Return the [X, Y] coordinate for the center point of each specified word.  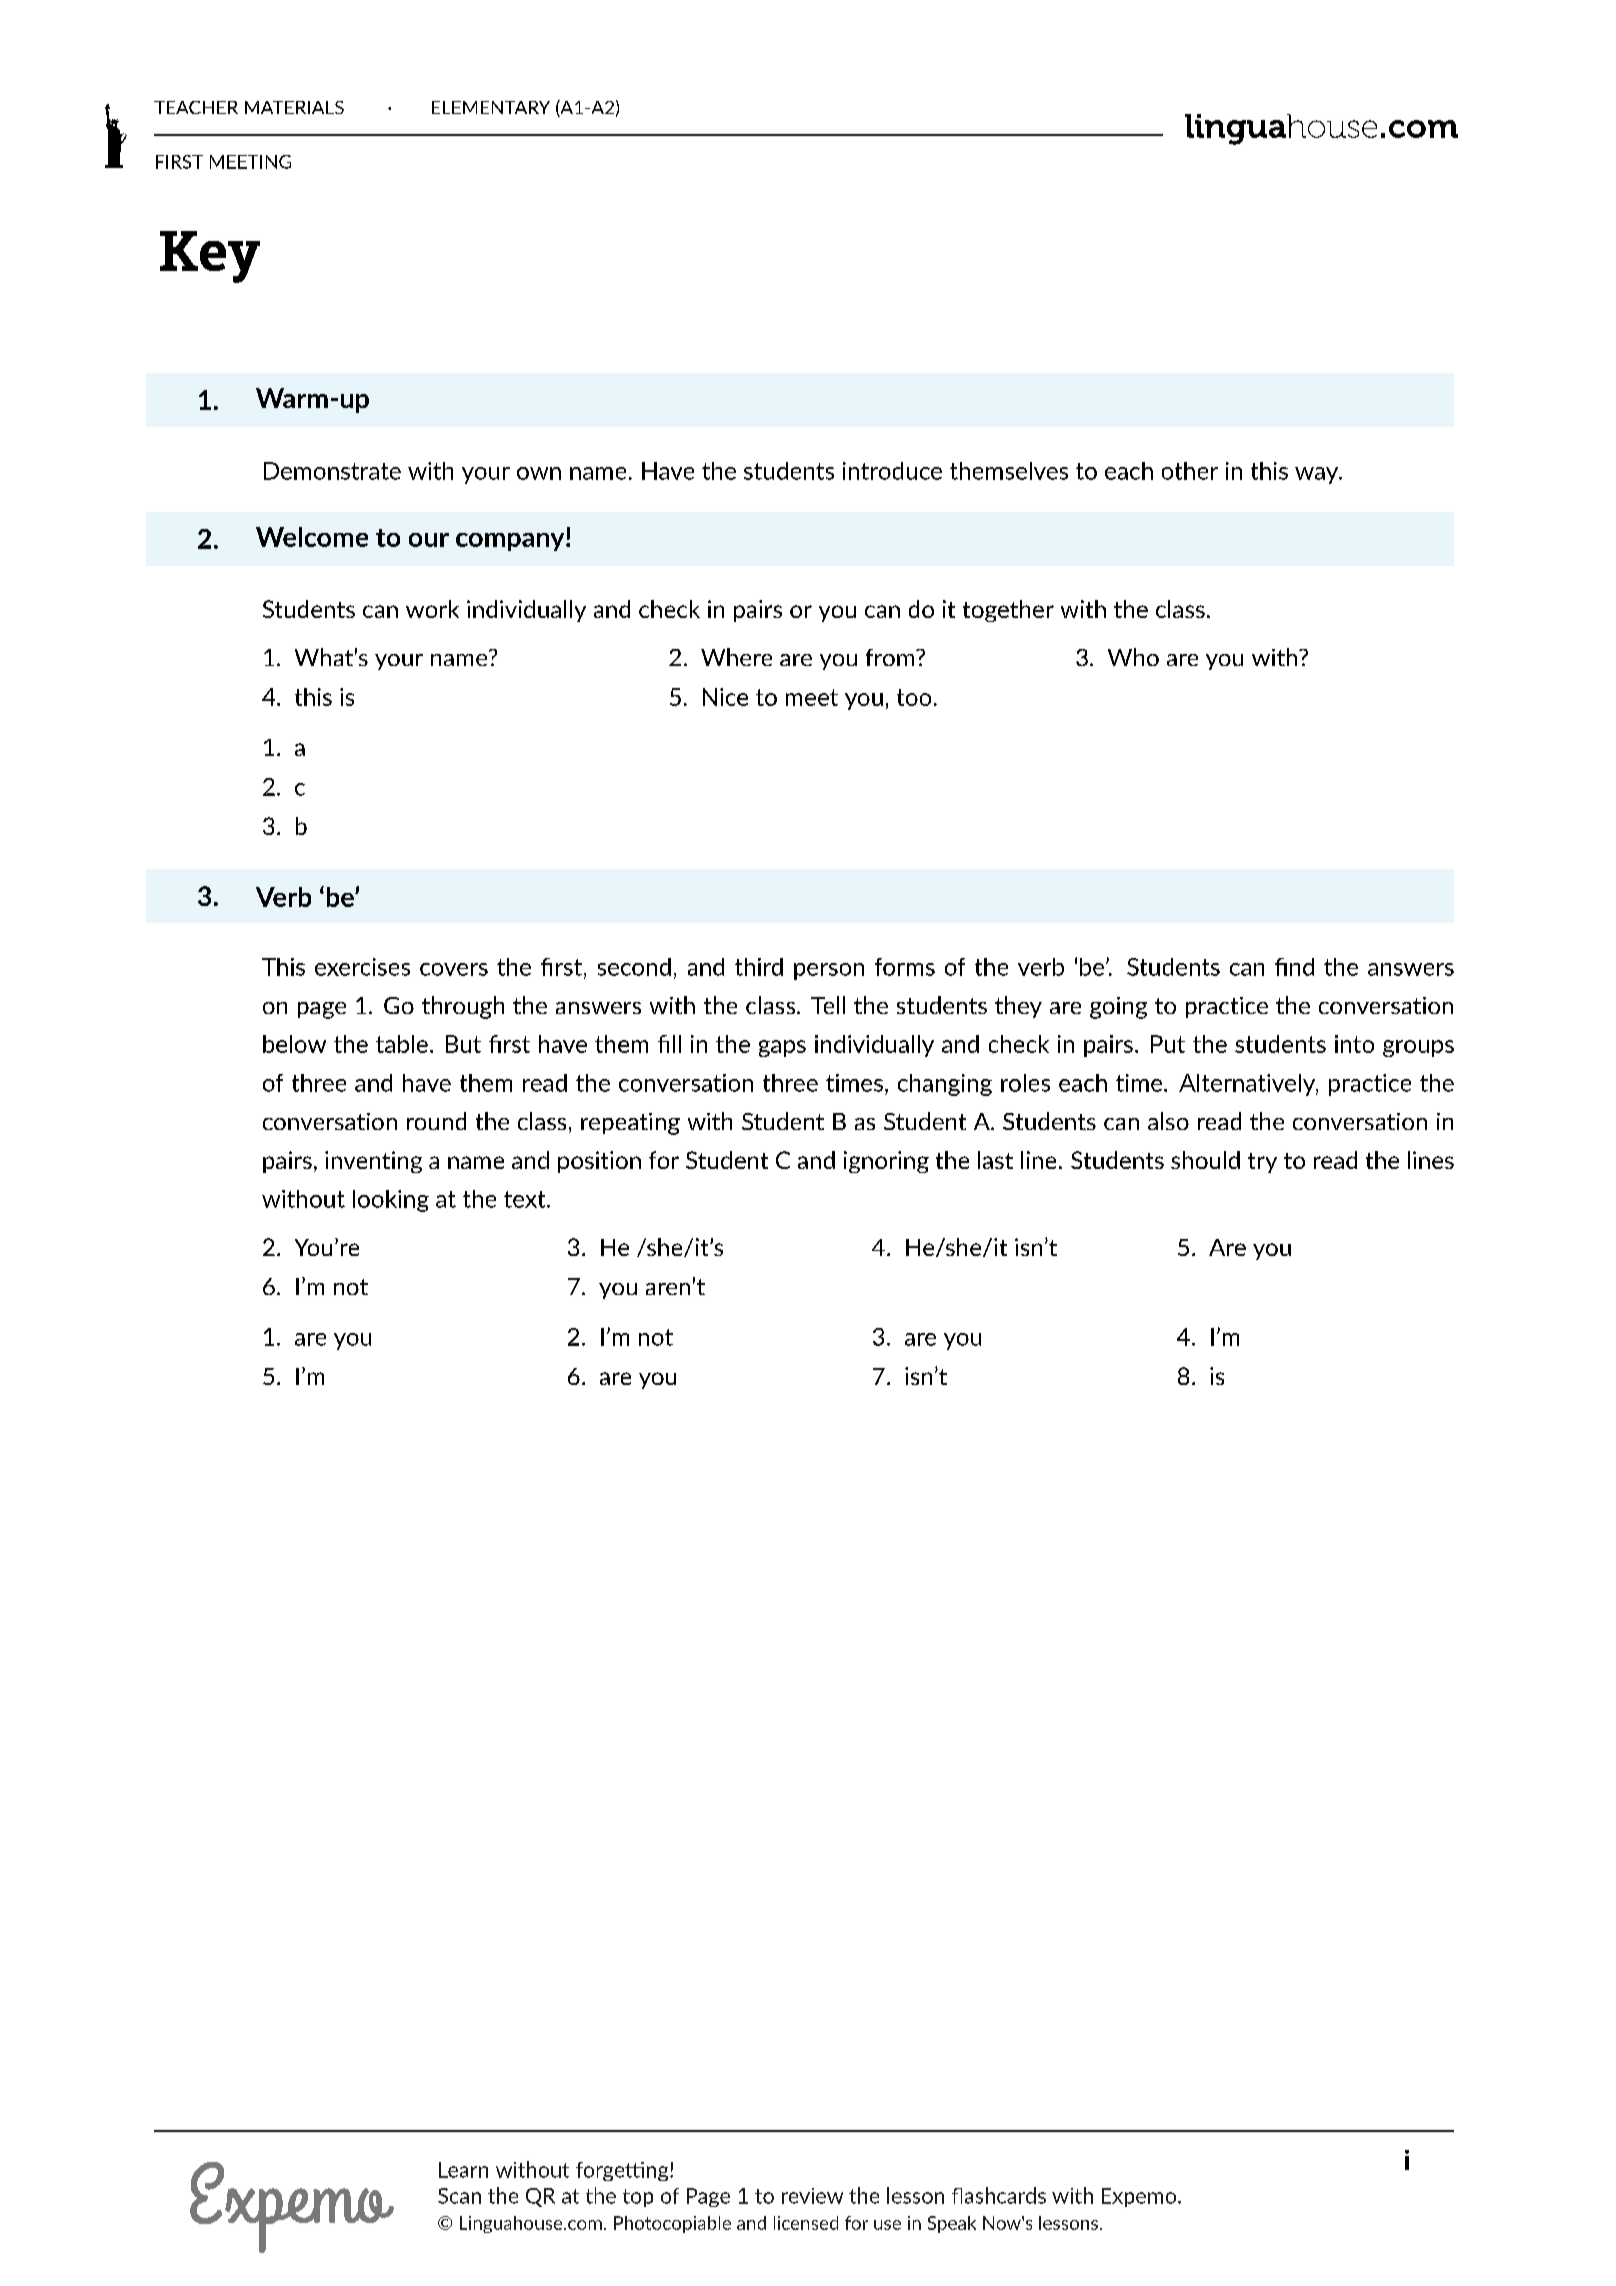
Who [1133, 657]
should [1205, 1160]
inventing [373, 1162]
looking [391, 1201]
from [891, 657]
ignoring [886, 1162]
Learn [463, 2170]
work [432, 609]
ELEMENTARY [491, 107]
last [995, 1160]
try [1262, 1163]
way [1318, 475]
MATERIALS [294, 107]
